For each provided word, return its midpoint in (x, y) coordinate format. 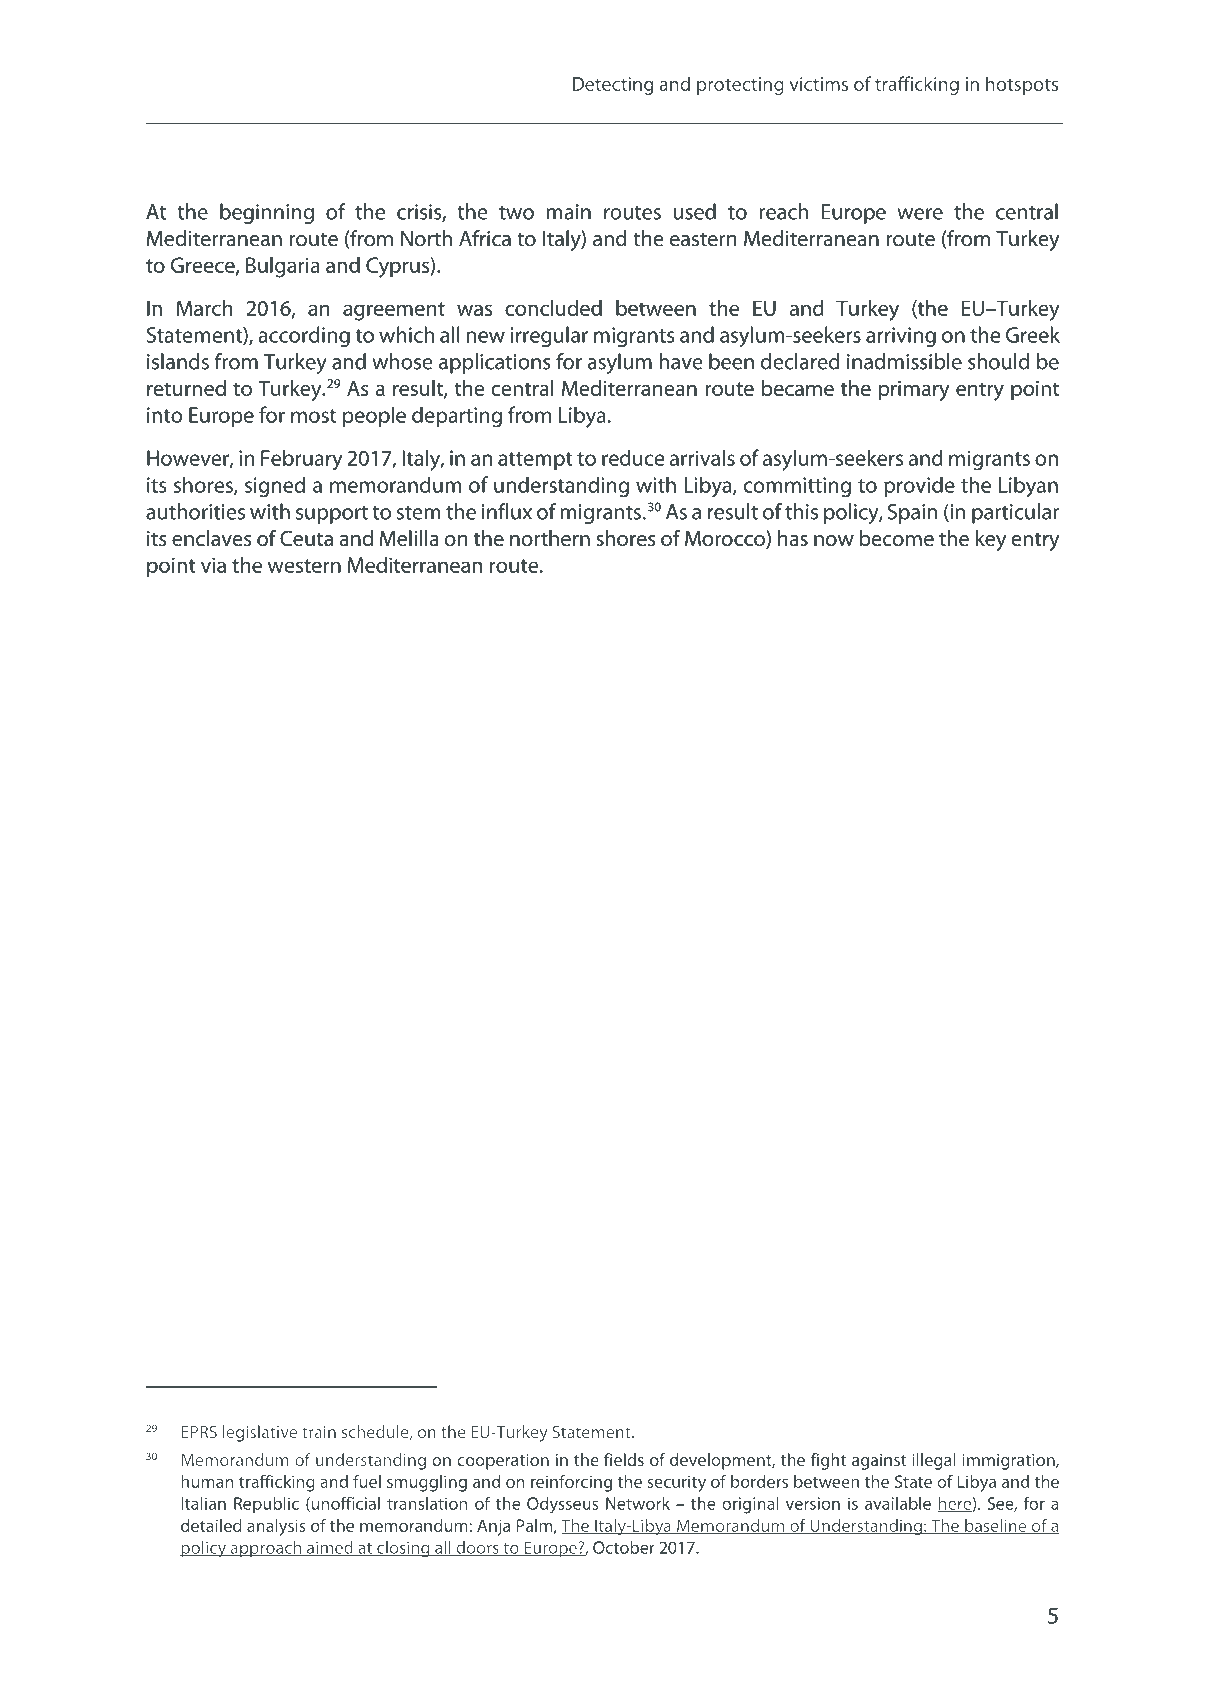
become (897, 538)
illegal (934, 1461)
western (304, 566)
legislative (260, 1433)
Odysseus (562, 1505)
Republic (266, 1505)
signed (275, 487)
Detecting (613, 86)
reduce (633, 457)
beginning (267, 213)
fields (624, 1459)
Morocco (726, 539)
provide (919, 486)
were (920, 214)
